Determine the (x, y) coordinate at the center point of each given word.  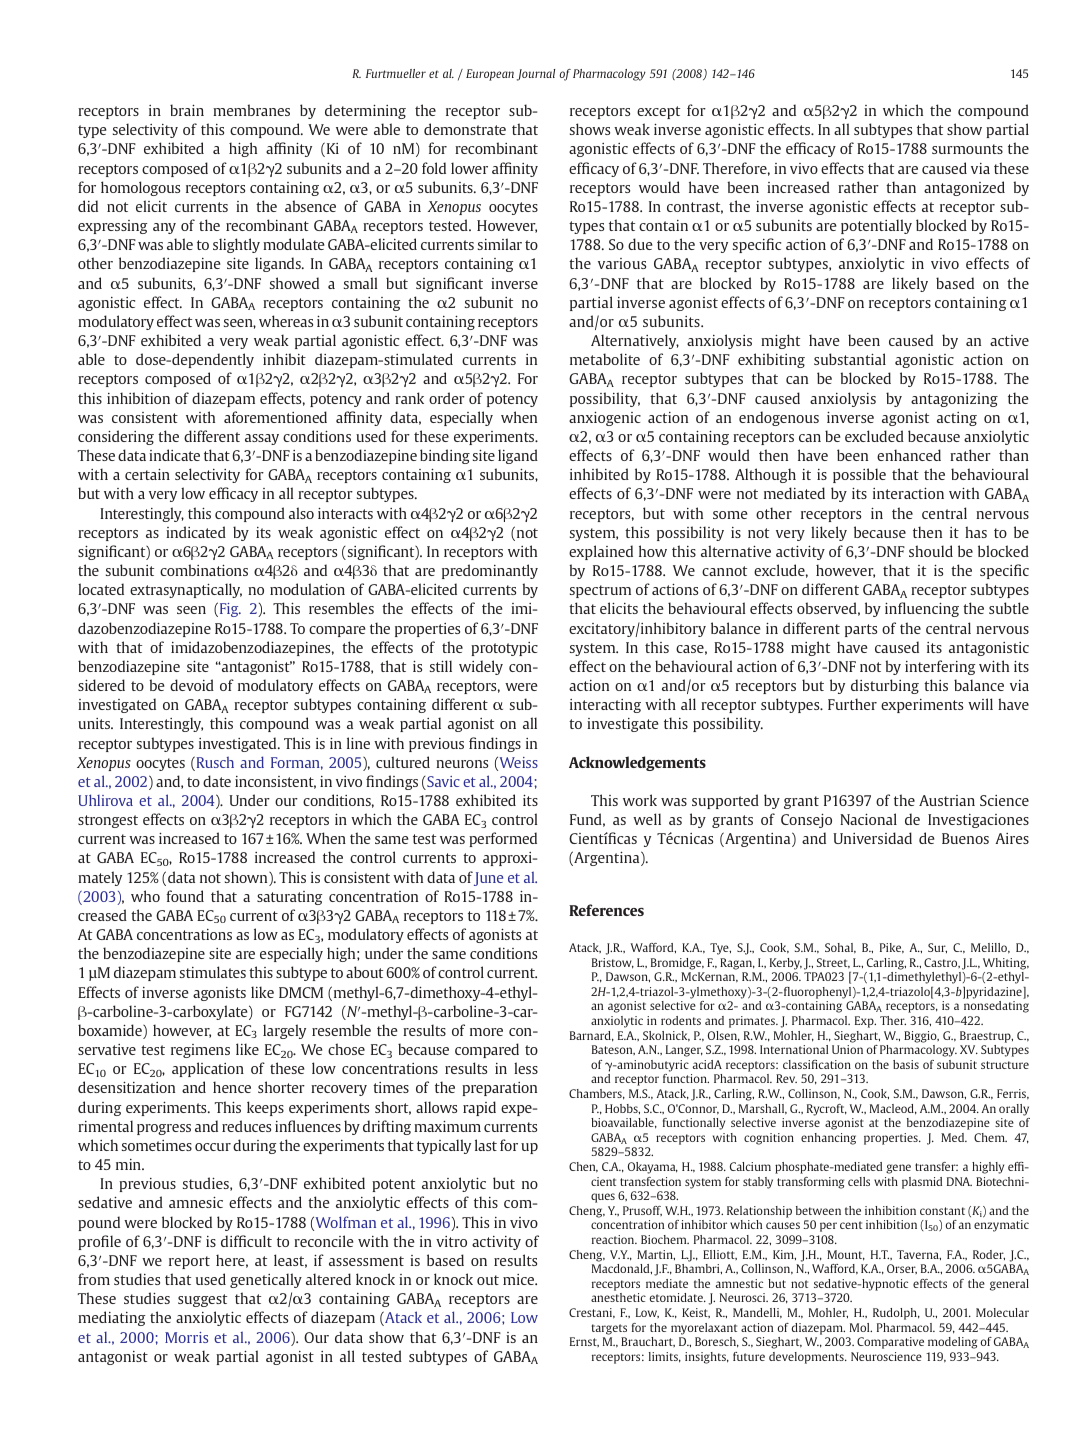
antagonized (964, 188)
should (931, 551)
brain (187, 110)
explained (601, 552)
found (185, 896)
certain (147, 474)
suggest (202, 1300)
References (606, 910)
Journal (536, 75)
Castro (942, 963)
